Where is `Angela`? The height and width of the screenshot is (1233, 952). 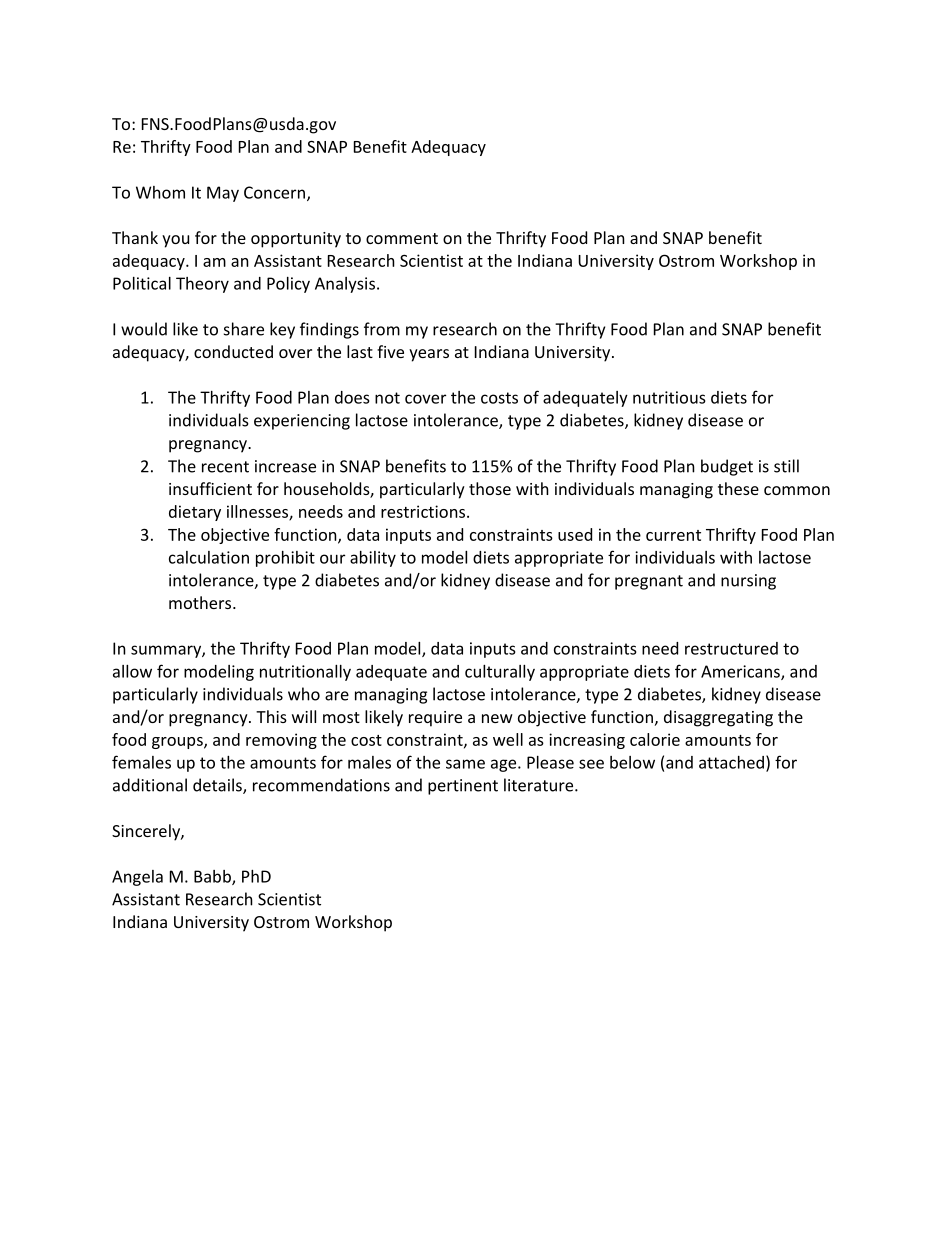 Angela is located at coordinates (137, 878).
